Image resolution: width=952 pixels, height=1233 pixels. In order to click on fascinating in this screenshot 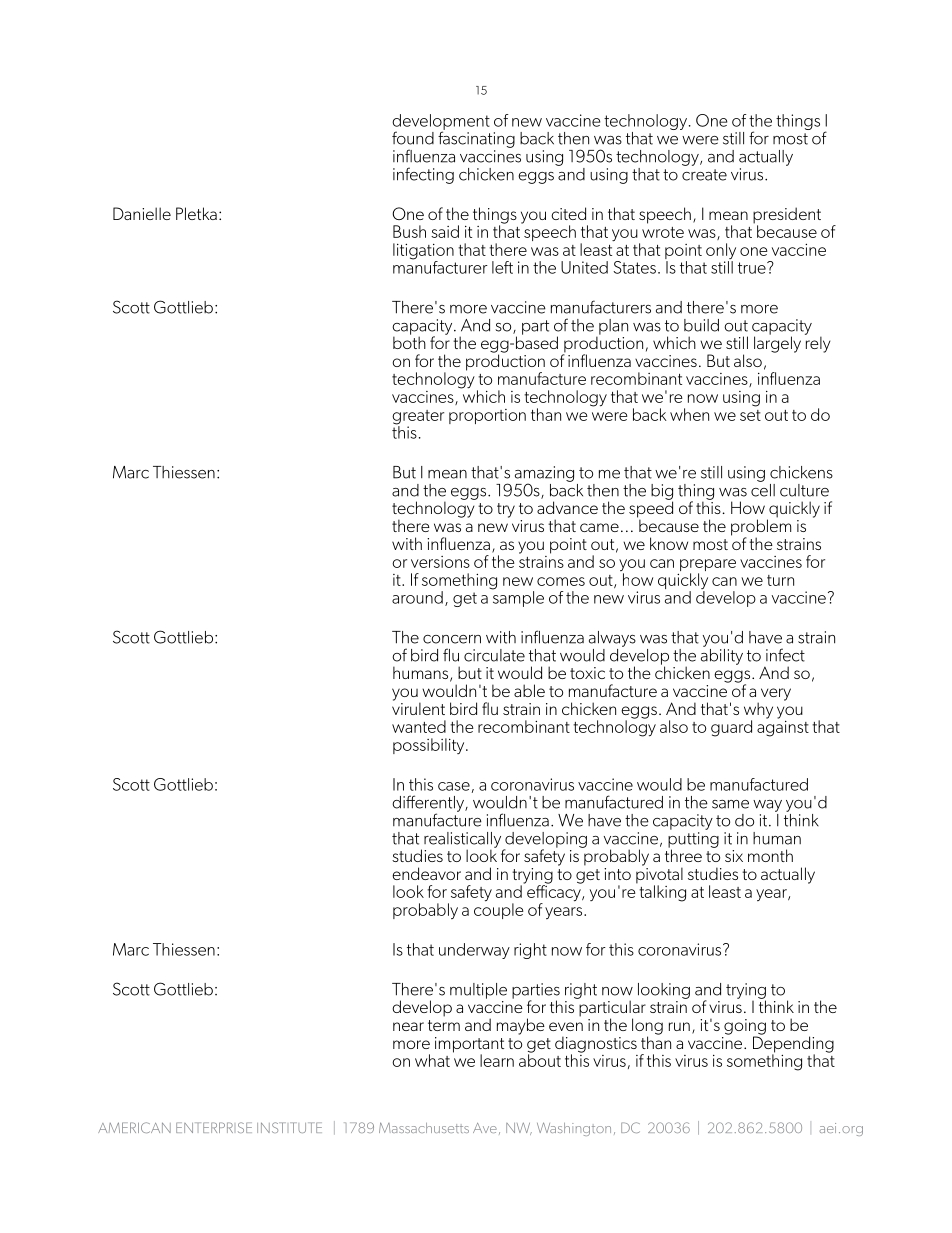, I will do `click(476, 138)`.
